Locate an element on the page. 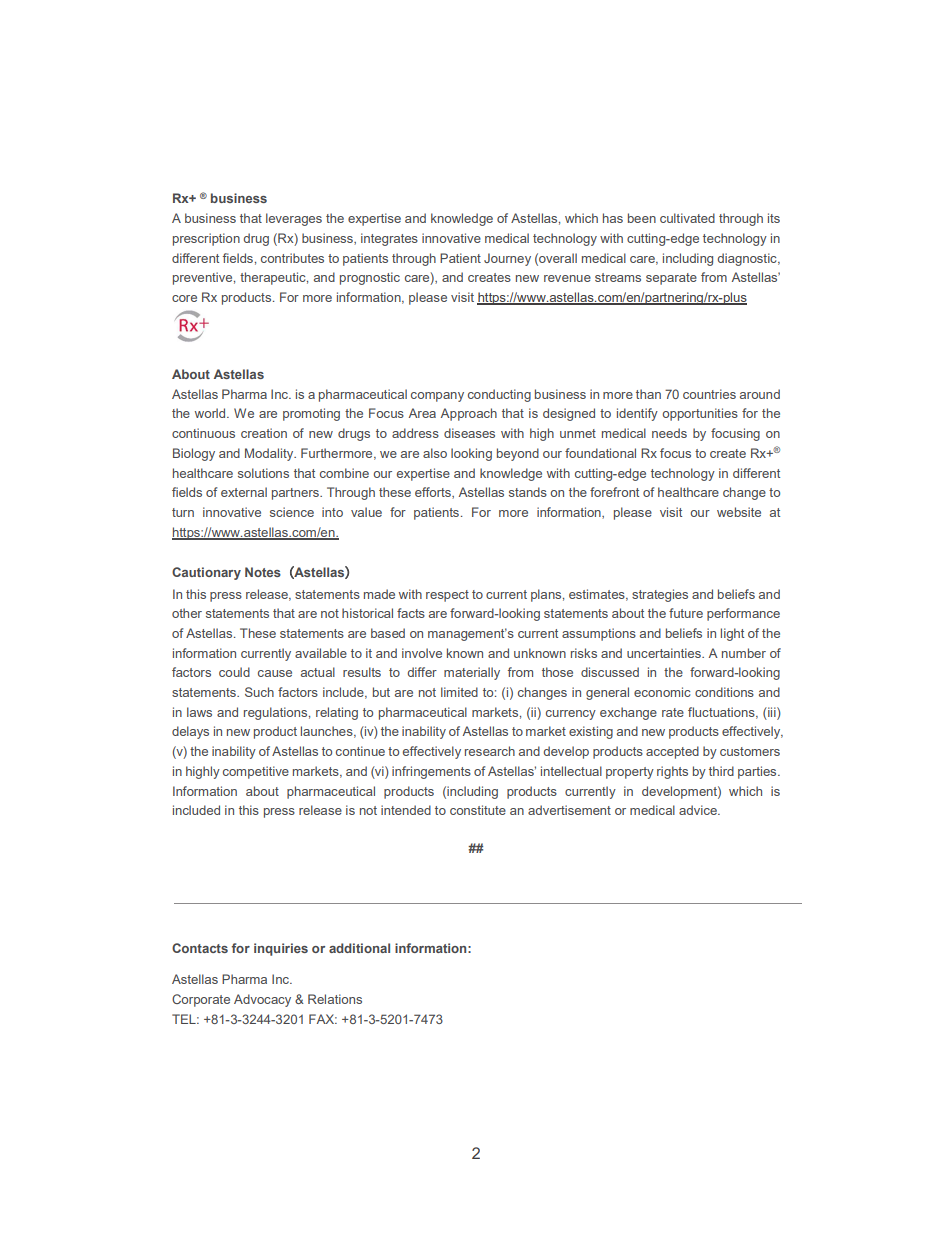  Journey is located at coordinates (507, 259).
